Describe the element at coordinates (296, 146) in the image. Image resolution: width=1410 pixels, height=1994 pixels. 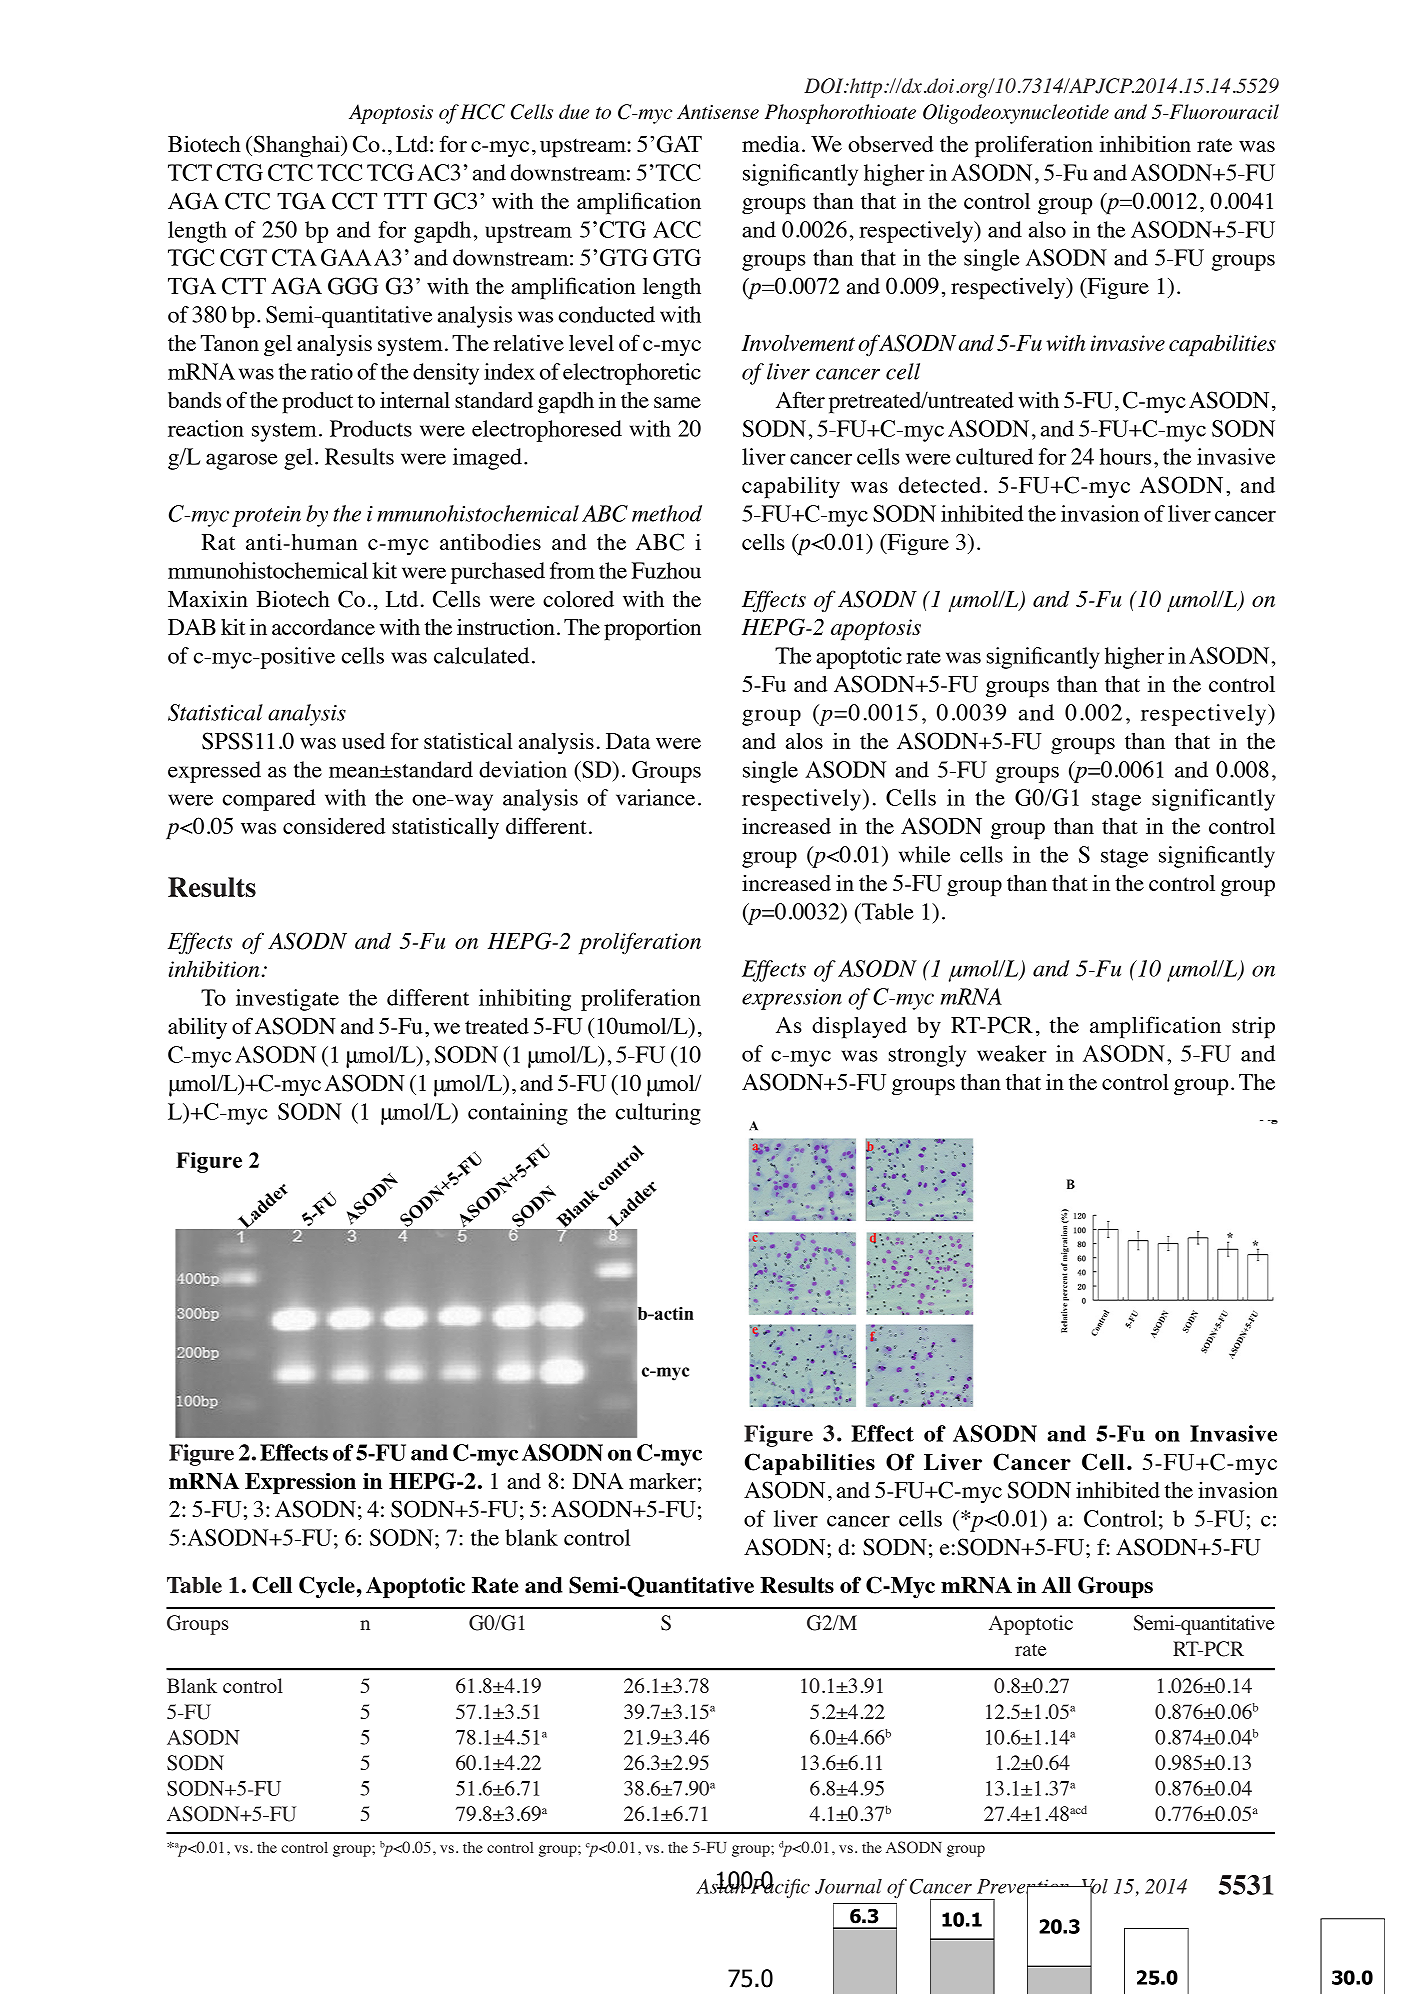
I see `Shanghai` at that location.
